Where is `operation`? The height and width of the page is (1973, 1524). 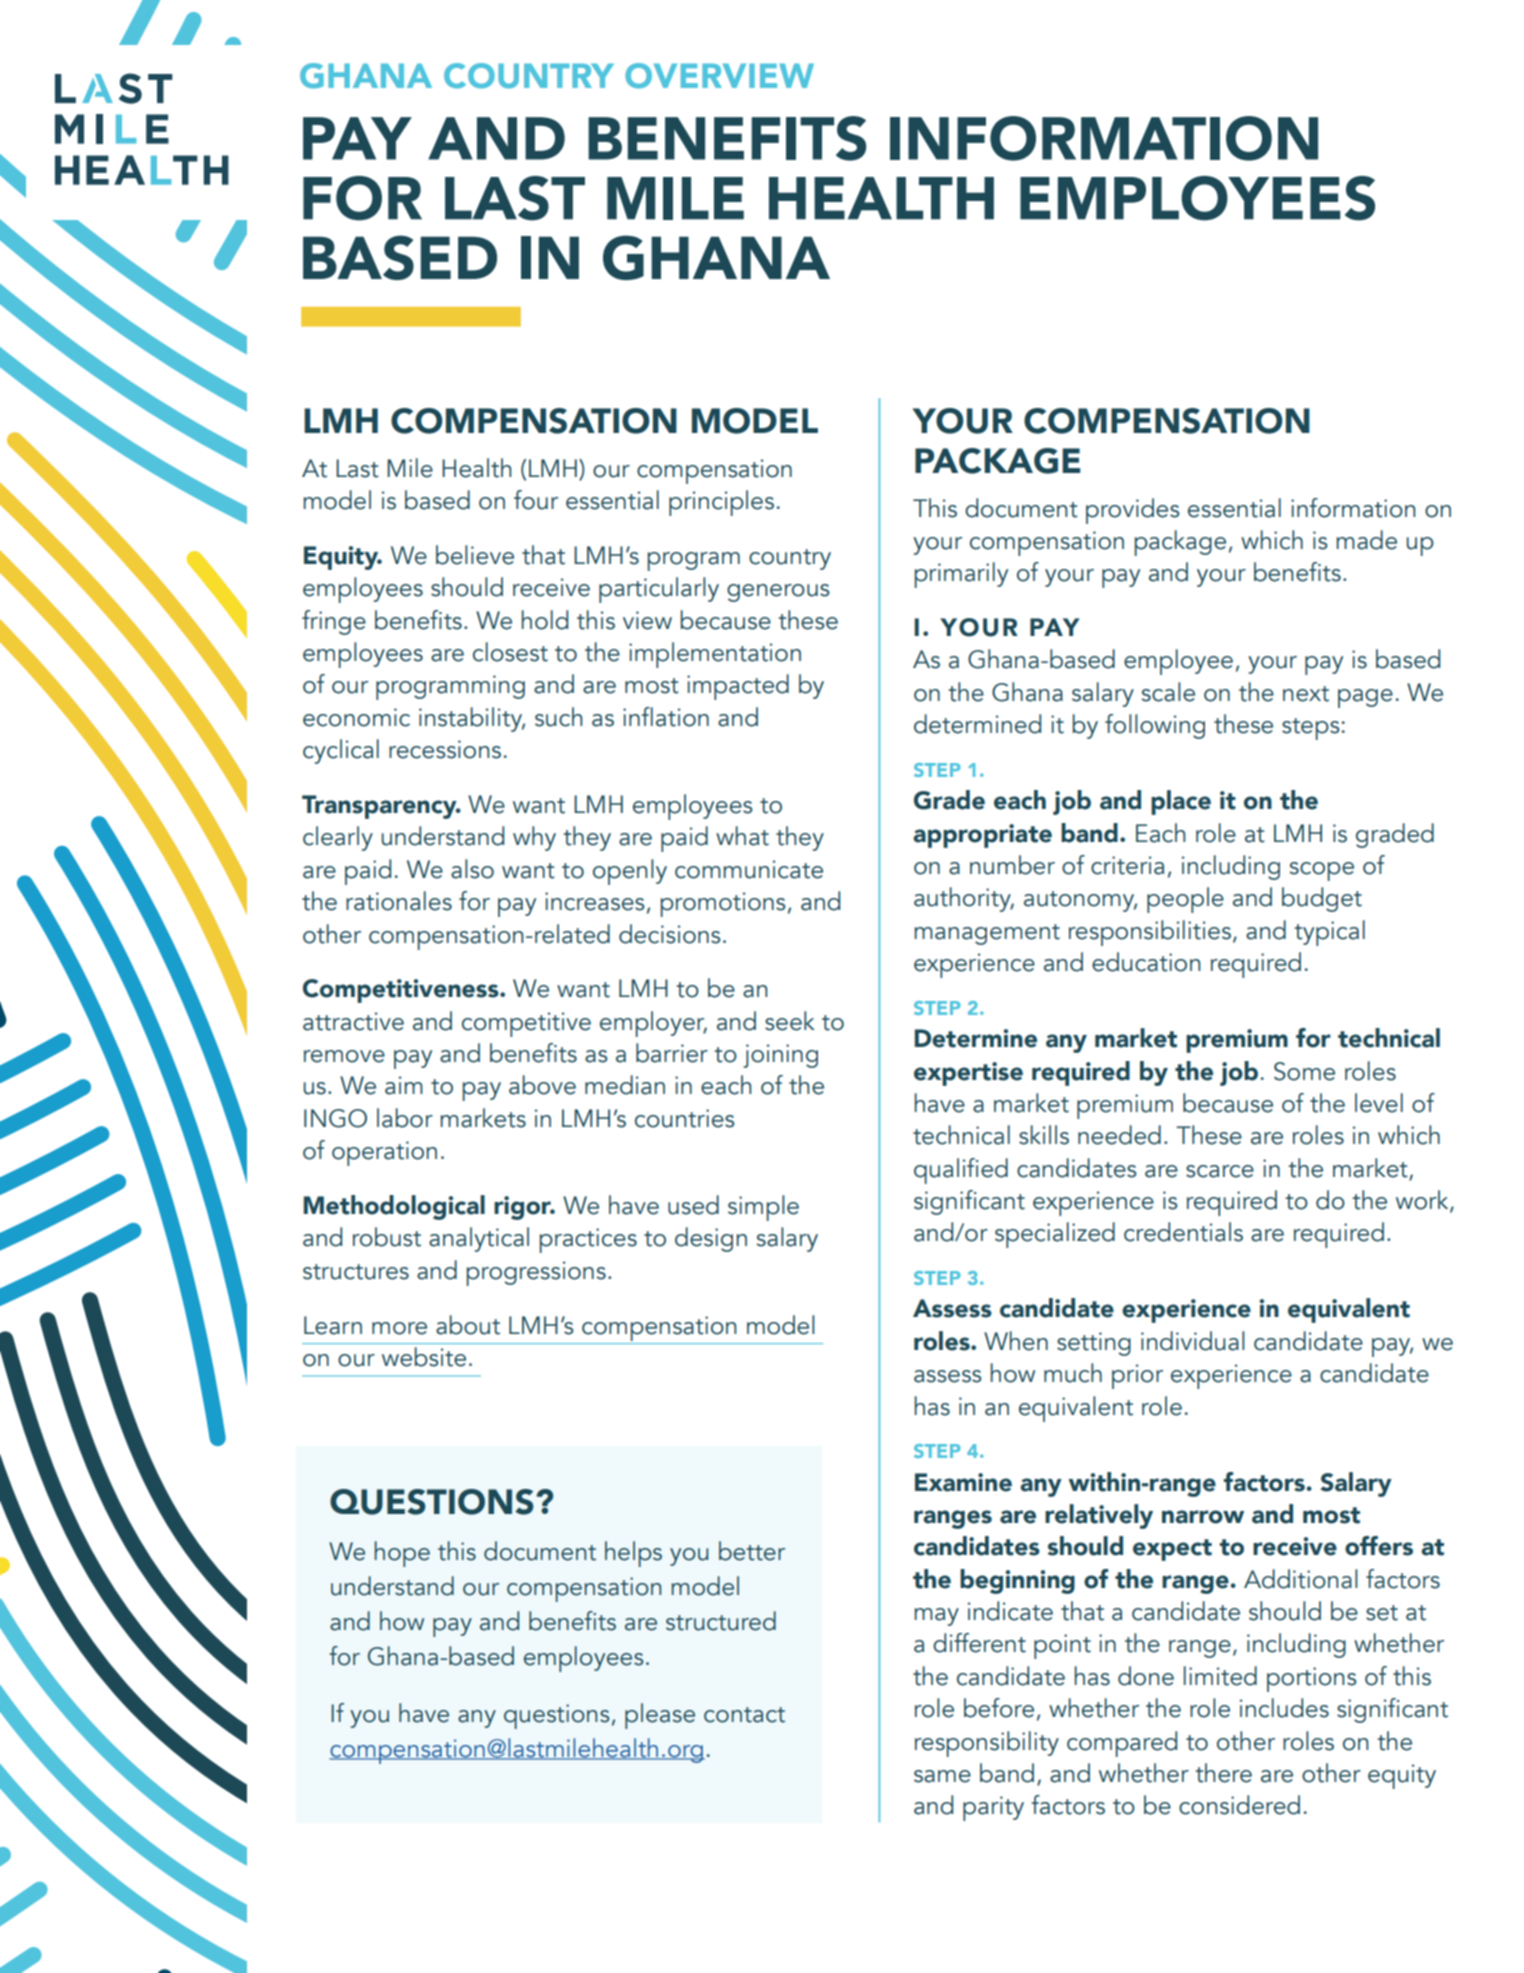 operation is located at coordinates (384, 1153).
